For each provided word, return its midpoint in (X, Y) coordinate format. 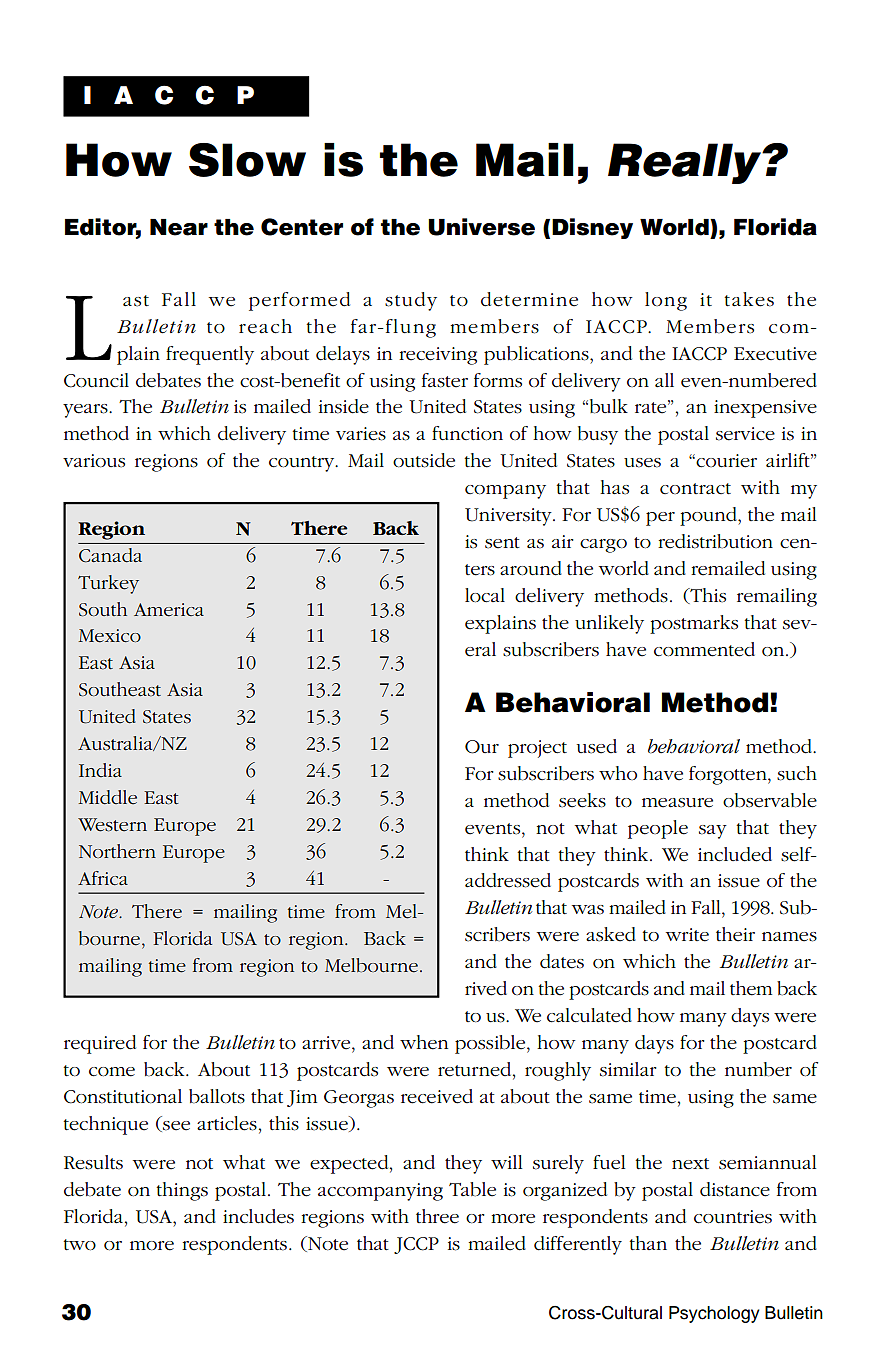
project (537, 749)
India (100, 770)
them (751, 988)
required (100, 1044)
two (79, 1245)
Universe (481, 227)
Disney (592, 228)
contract (695, 489)
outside (424, 460)
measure (677, 803)
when (424, 1042)
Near (179, 227)
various (94, 461)
